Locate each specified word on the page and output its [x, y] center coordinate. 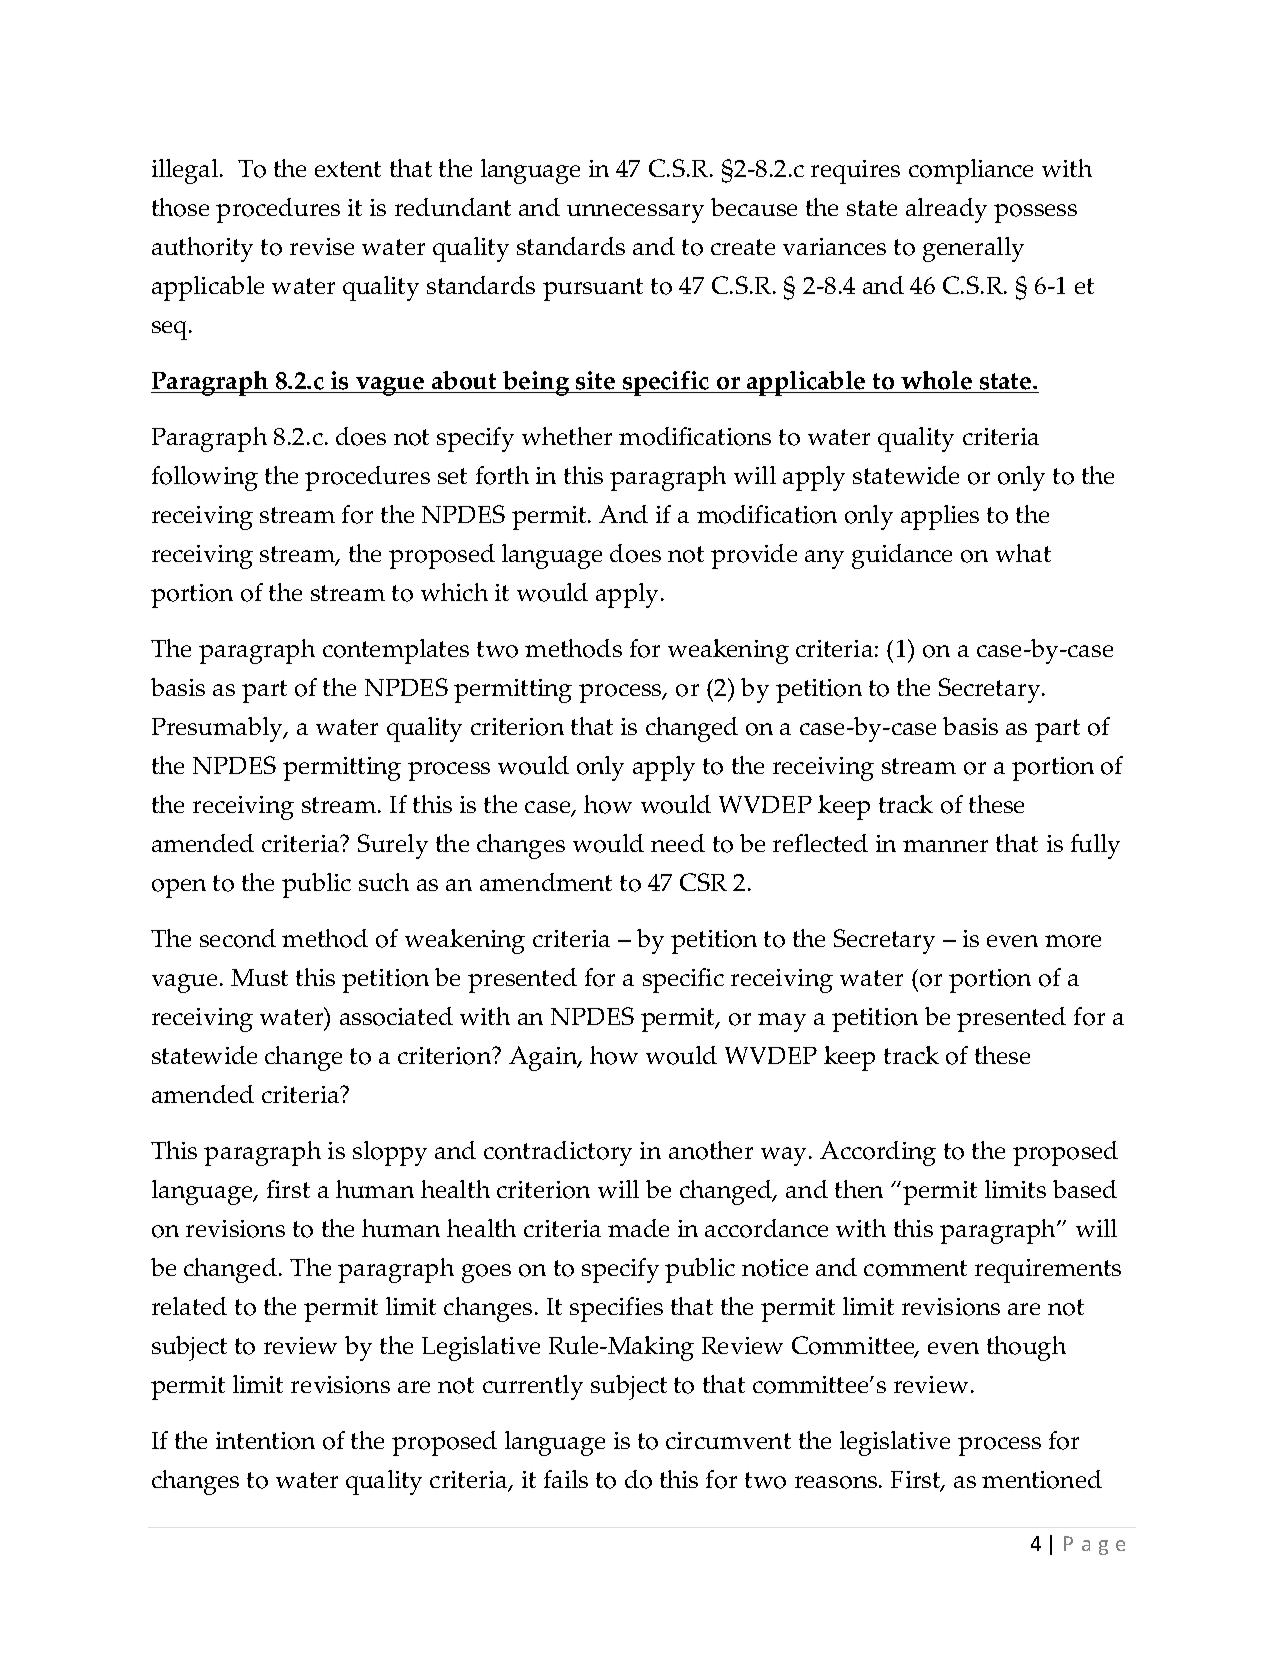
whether [567, 436]
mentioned [1042, 1479]
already [946, 210]
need [678, 843]
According [878, 1153]
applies [940, 517]
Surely [393, 846]
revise [322, 246]
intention [265, 1441]
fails [566, 1479]
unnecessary [635, 213]
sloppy [390, 1153]
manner [945, 846]
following [205, 478]
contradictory [558, 1153]
